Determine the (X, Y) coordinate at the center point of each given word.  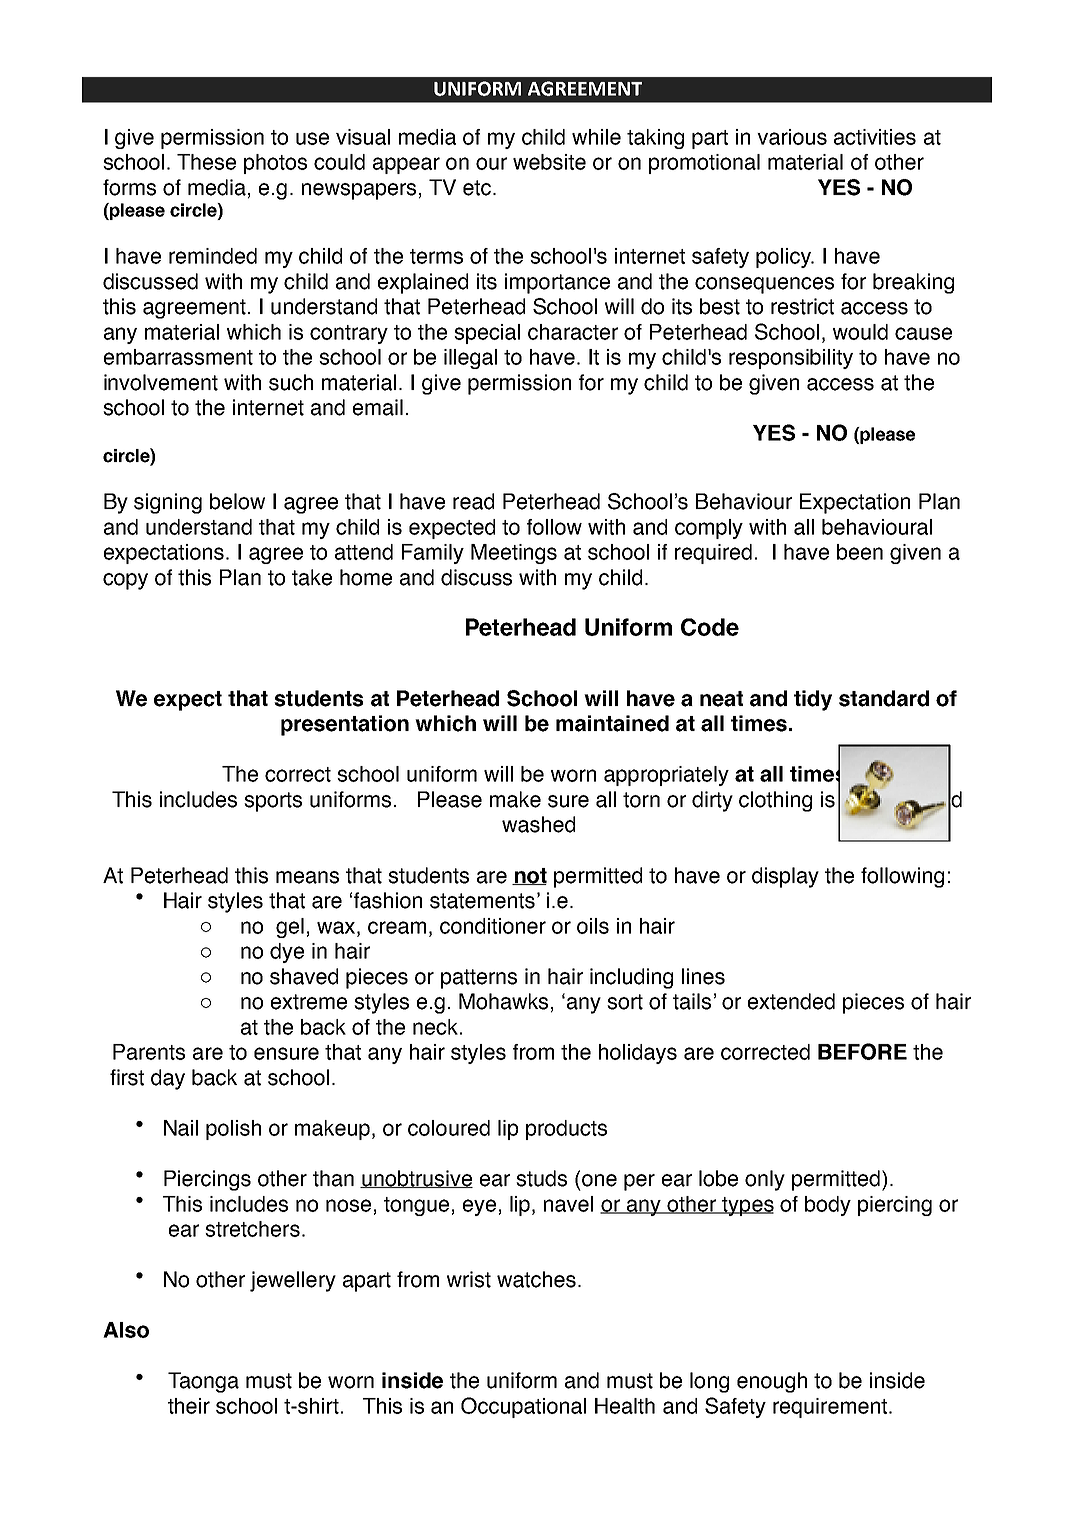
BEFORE (862, 1051)
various (792, 137)
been (860, 552)
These (206, 162)
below (237, 501)
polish (233, 1130)
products (566, 1130)
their (189, 1406)
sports (273, 802)
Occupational (523, 1407)
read (473, 501)
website (549, 162)
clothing (775, 801)
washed (538, 824)
